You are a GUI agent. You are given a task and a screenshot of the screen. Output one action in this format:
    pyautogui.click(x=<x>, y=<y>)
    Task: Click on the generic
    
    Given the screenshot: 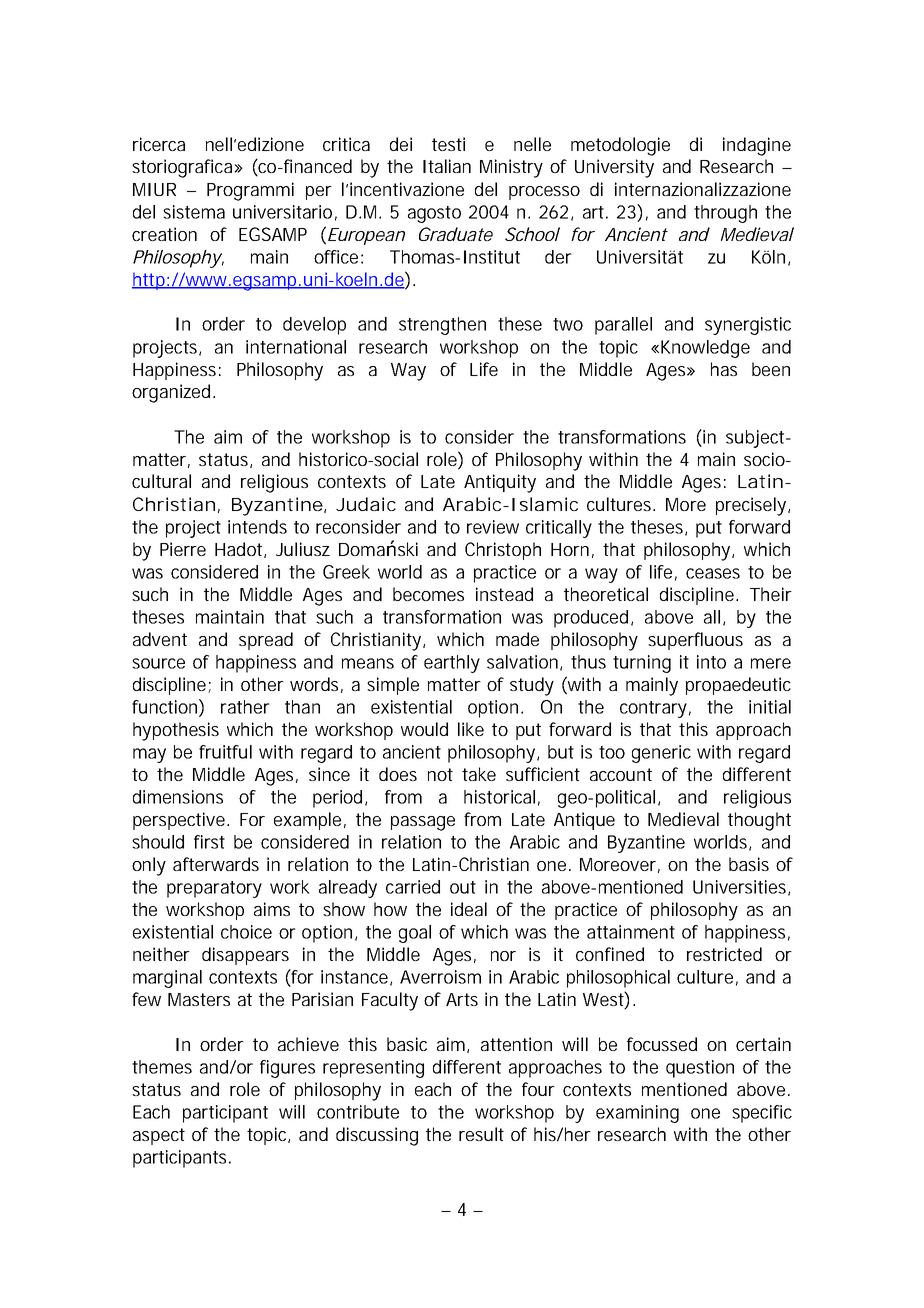 What is the action you would take?
    pyautogui.click(x=661, y=754)
